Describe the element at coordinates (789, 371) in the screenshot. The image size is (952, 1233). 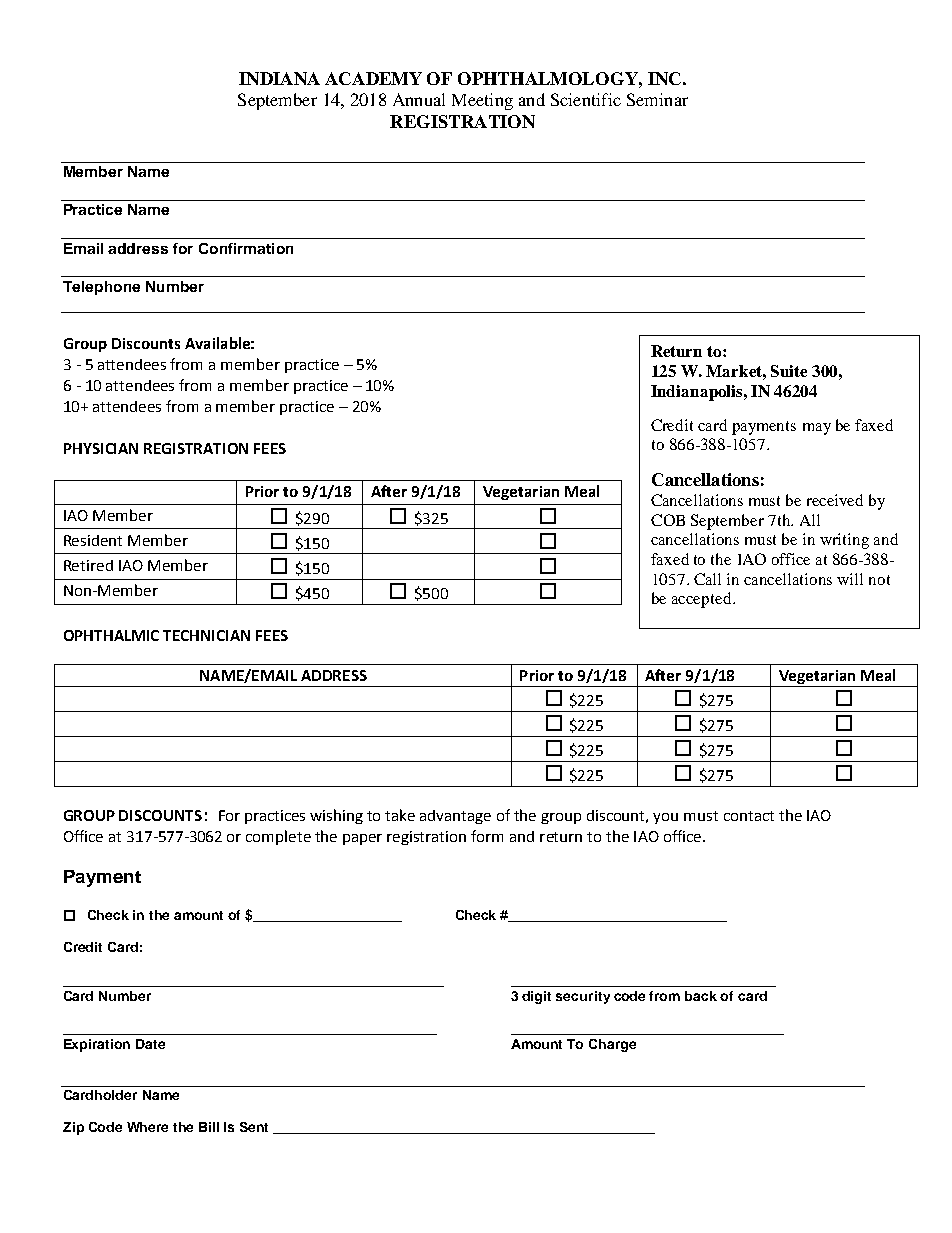
I see `Suite` at that location.
